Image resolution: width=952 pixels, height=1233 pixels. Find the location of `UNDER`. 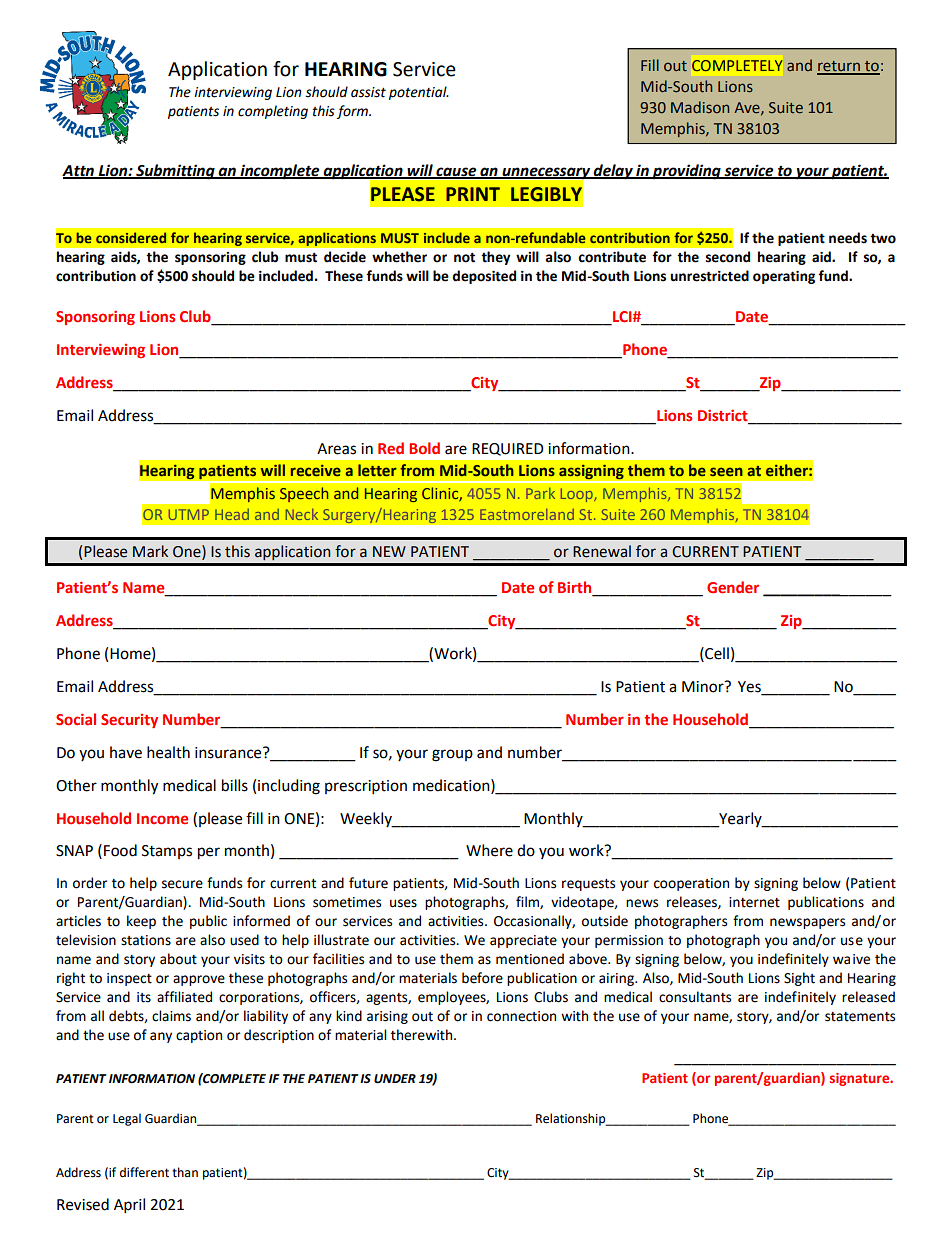

UNDER is located at coordinates (395, 1079).
